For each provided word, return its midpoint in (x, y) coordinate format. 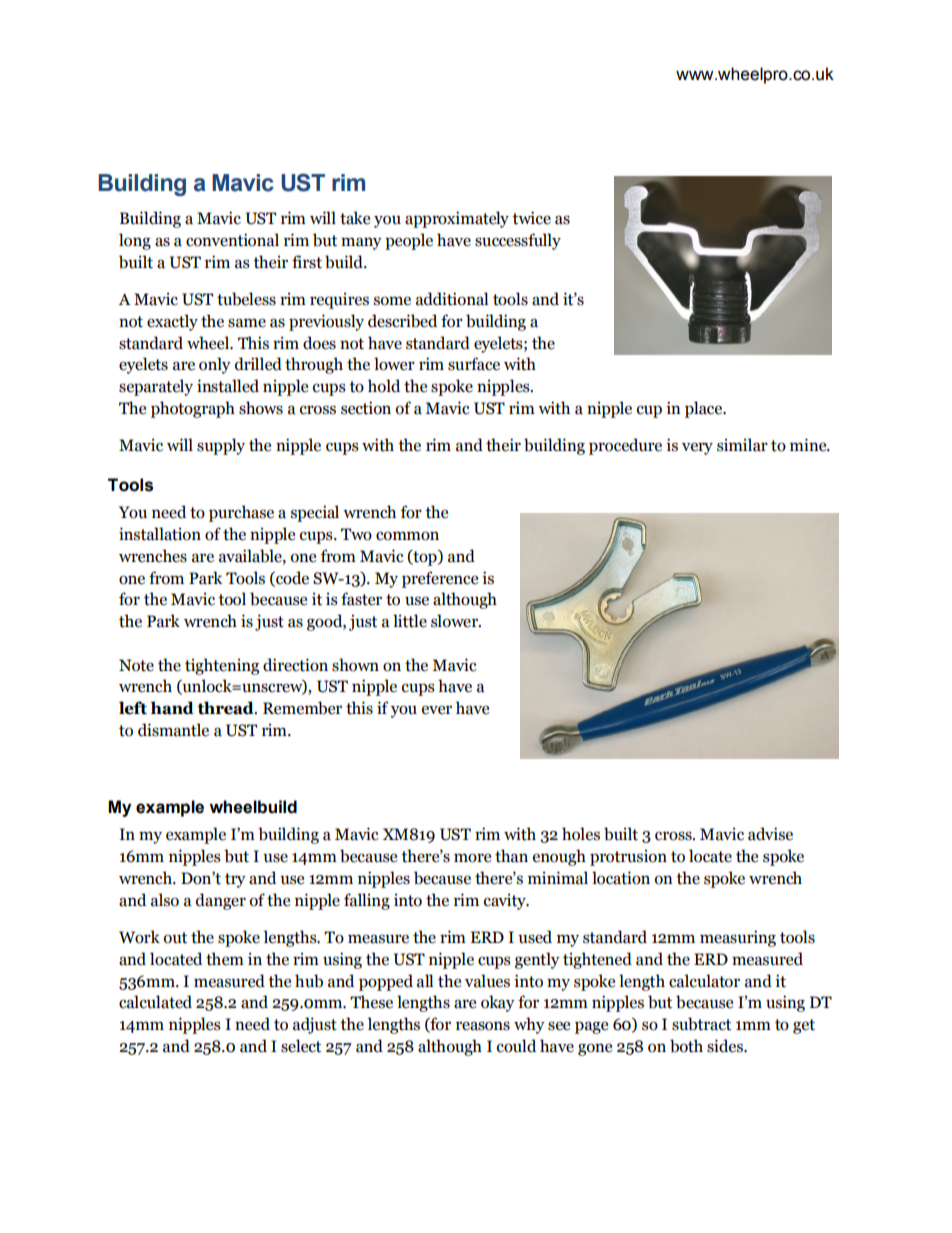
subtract (701, 1024)
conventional (232, 240)
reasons (483, 1026)
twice (531, 218)
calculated (155, 1002)
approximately (457, 219)
